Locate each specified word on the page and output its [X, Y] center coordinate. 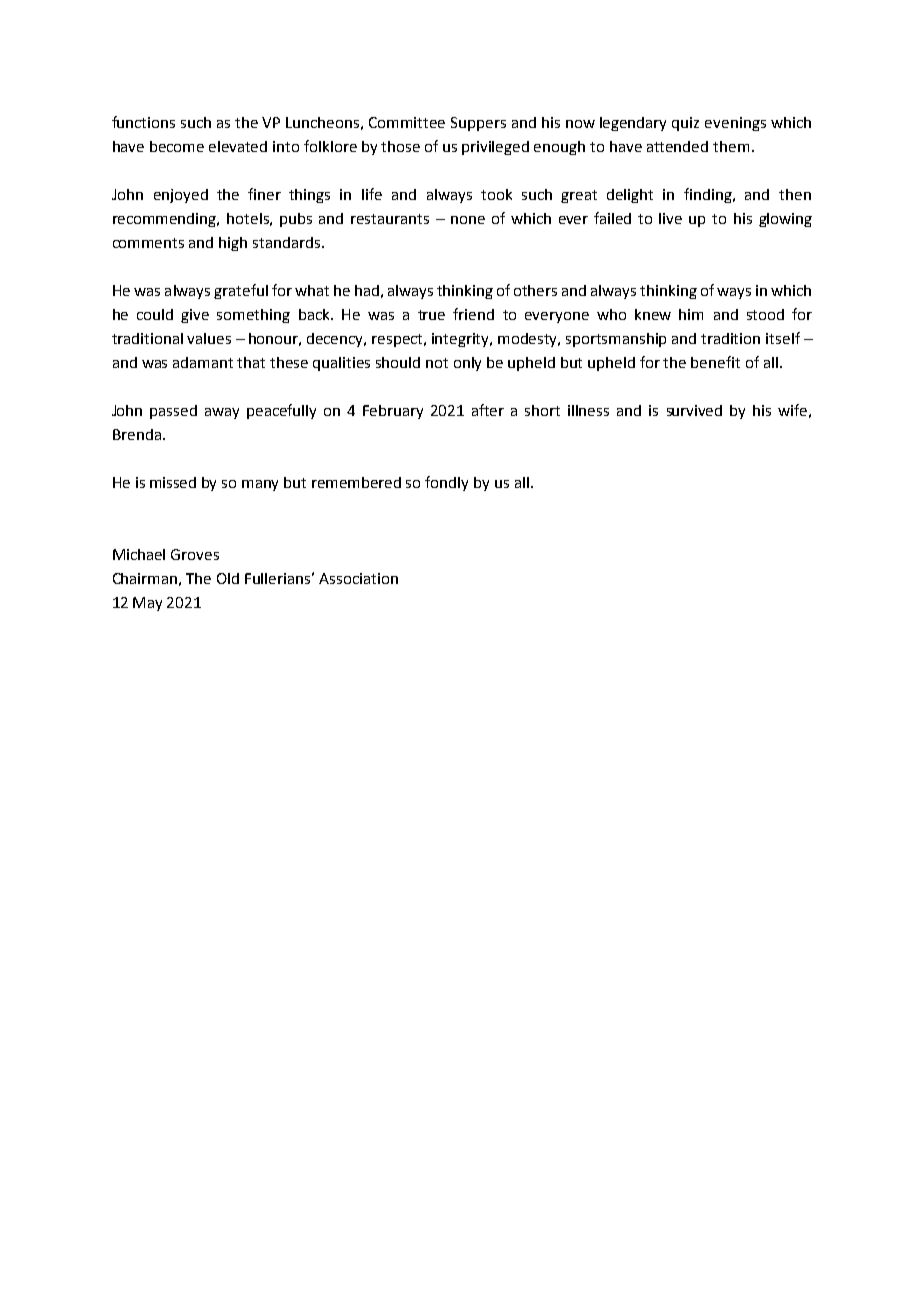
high [233, 244]
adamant [203, 362]
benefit [715, 362]
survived [694, 410]
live [670, 218]
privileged [495, 148]
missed [173, 482]
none [468, 220]
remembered [356, 482]
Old [228, 578]
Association [358, 578]
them [731, 146]
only [467, 364]
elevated [238, 146]
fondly [446, 483]
